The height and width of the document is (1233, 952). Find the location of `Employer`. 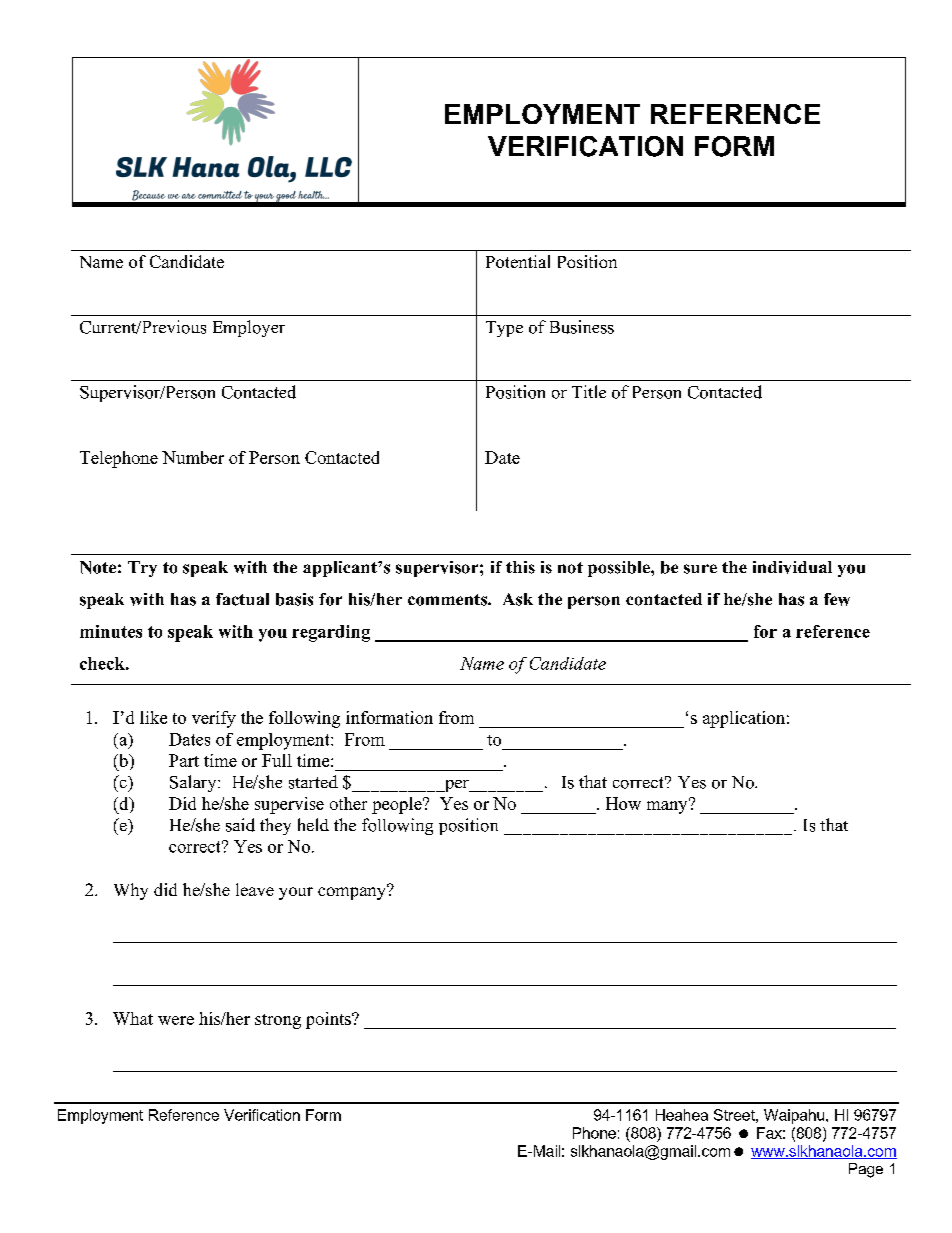

Employer is located at coordinates (249, 328).
